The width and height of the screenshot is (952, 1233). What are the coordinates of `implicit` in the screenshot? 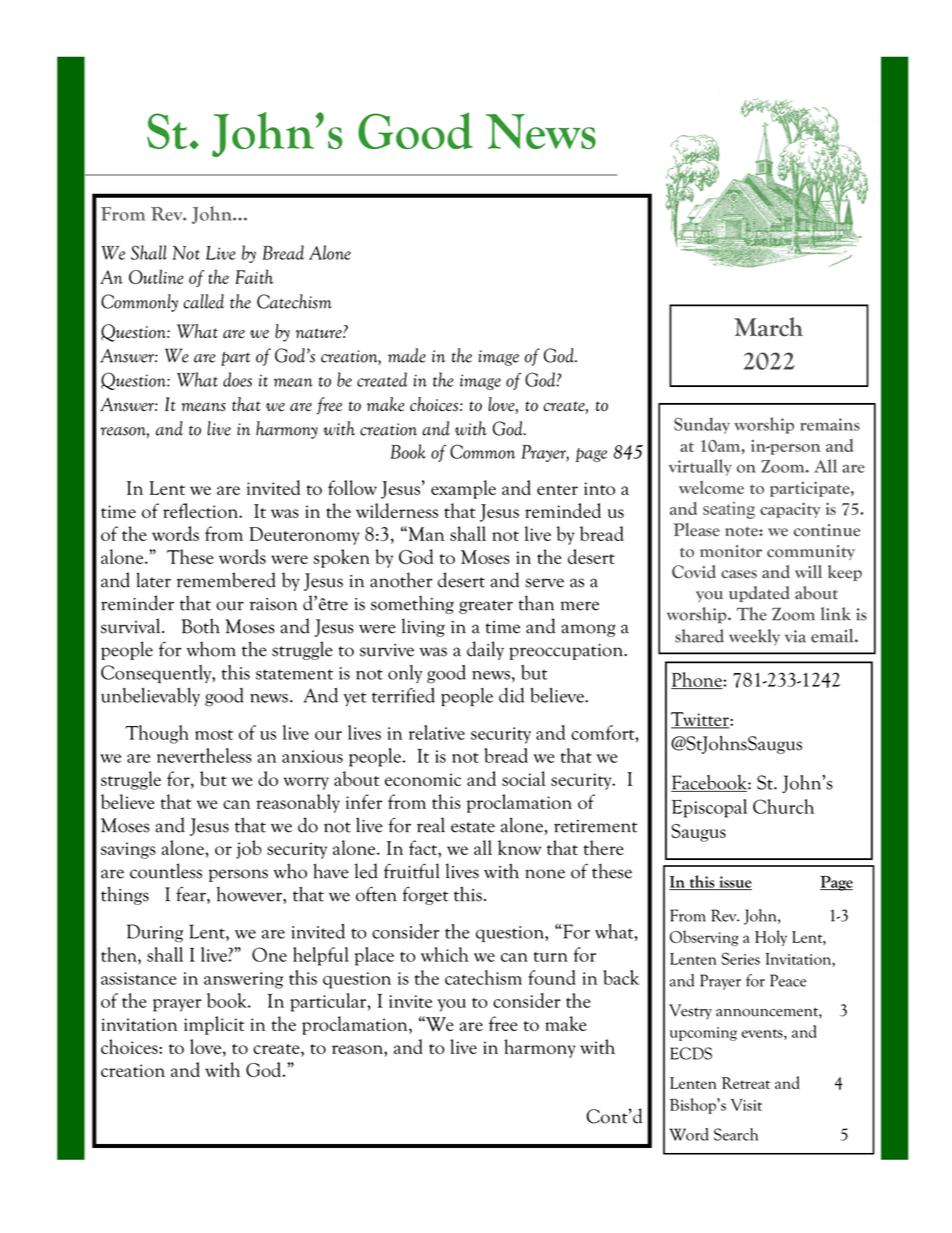 It's located at (214, 1025).
